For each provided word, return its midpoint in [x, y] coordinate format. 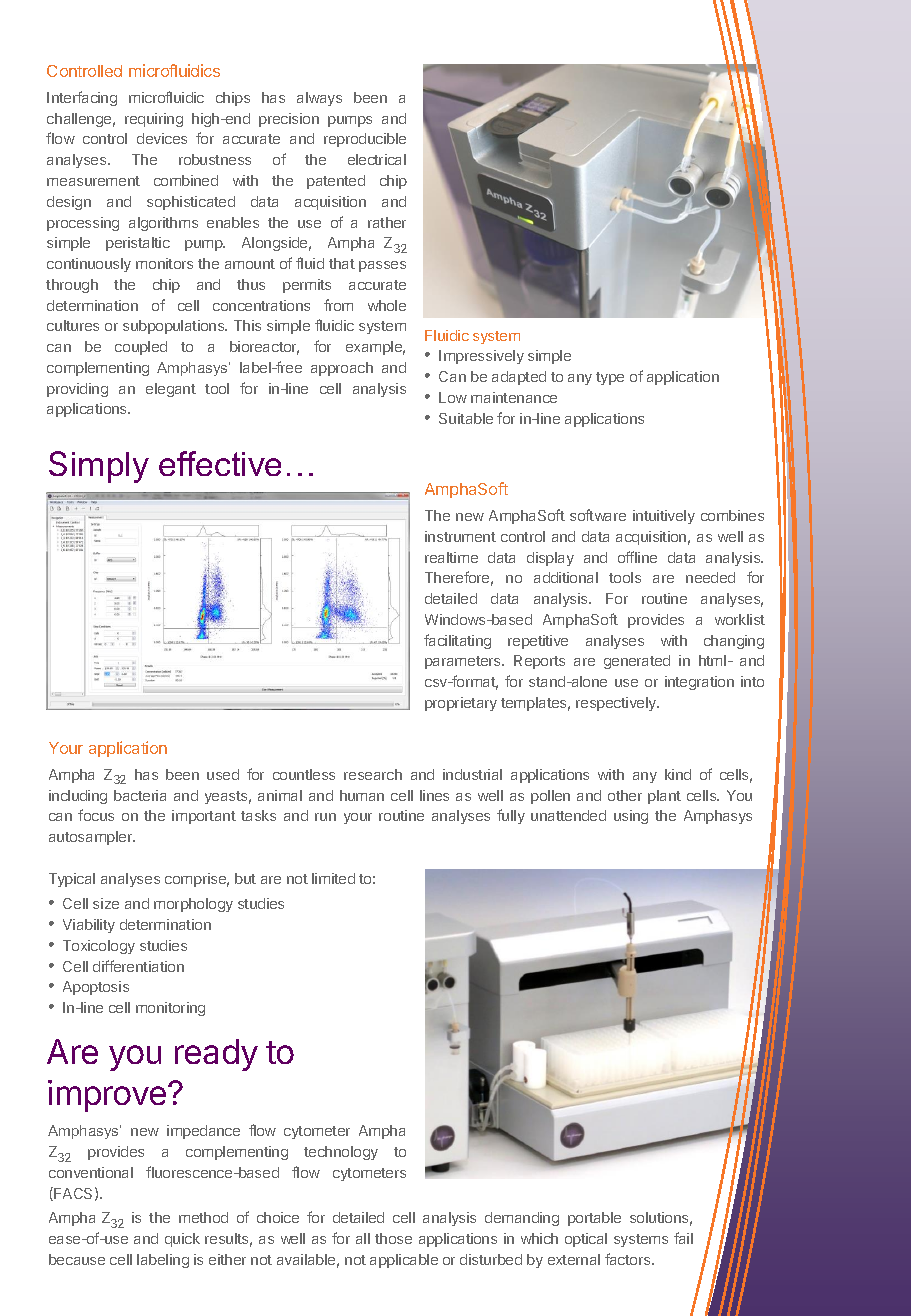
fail [683, 1238]
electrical [377, 159]
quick [182, 1240]
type [610, 378]
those [393, 1238]
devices [162, 138]
